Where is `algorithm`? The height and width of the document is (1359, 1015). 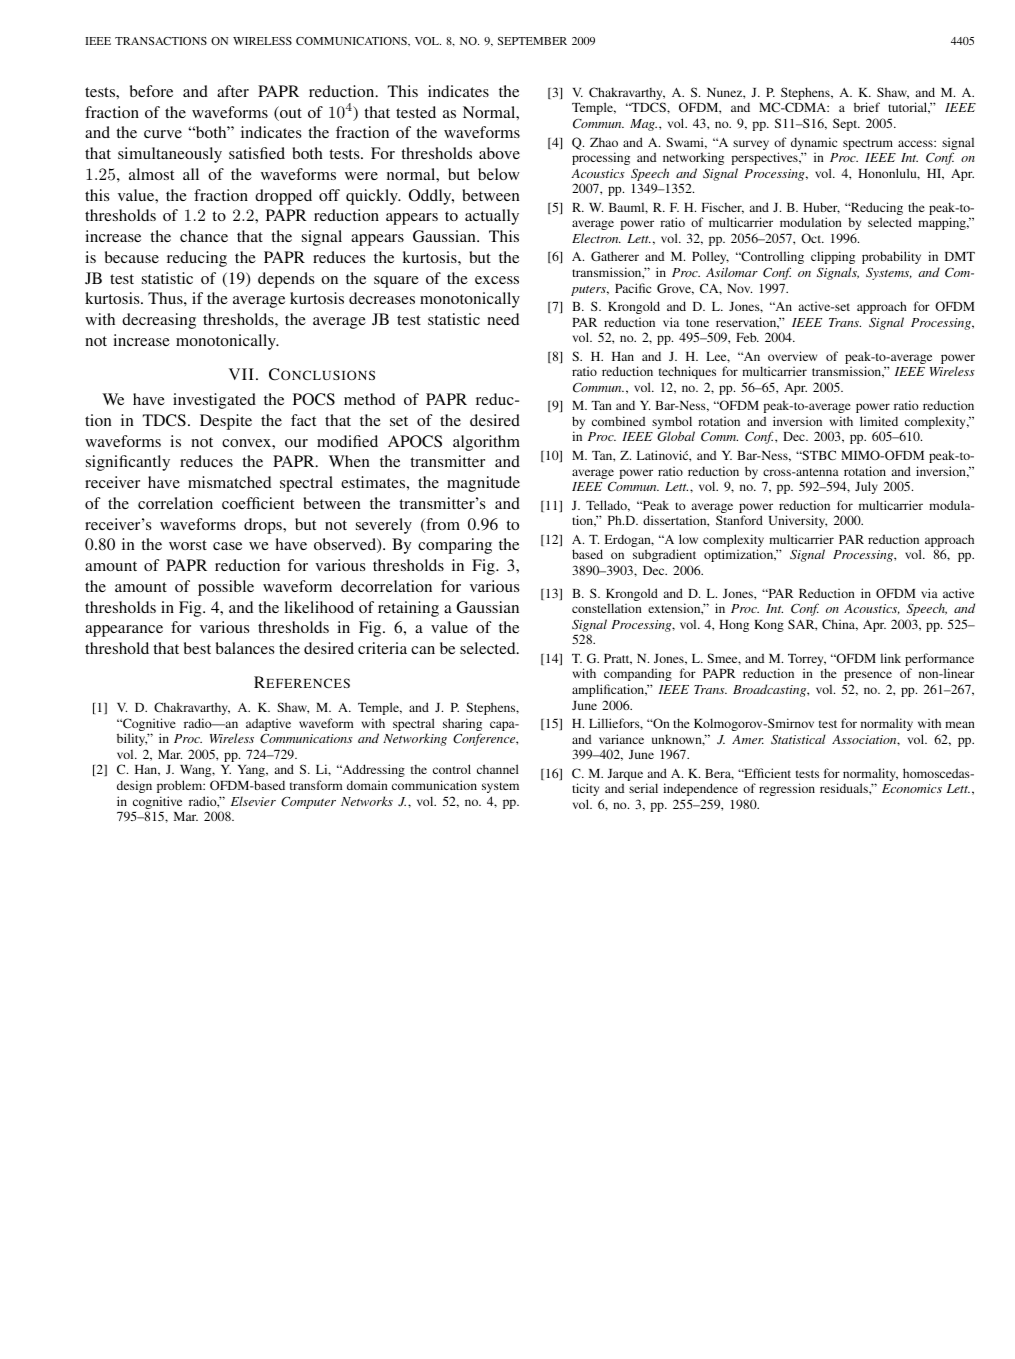
algorithm is located at coordinates (486, 443).
